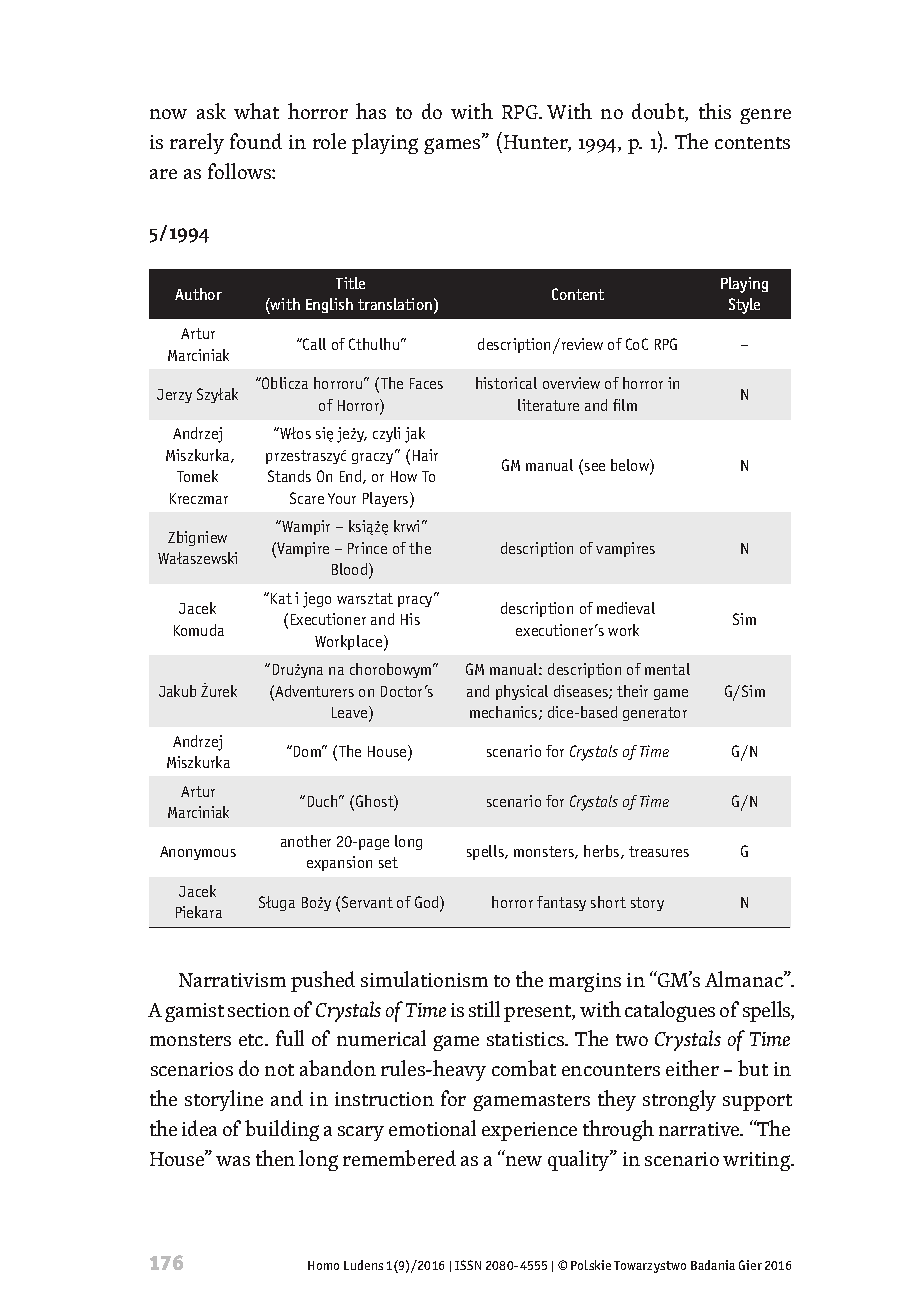 The height and width of the page is (1316, 912). What do you see at coordinates (371, 111) in the page?
I see `has` at bounding box center [371, 111].
